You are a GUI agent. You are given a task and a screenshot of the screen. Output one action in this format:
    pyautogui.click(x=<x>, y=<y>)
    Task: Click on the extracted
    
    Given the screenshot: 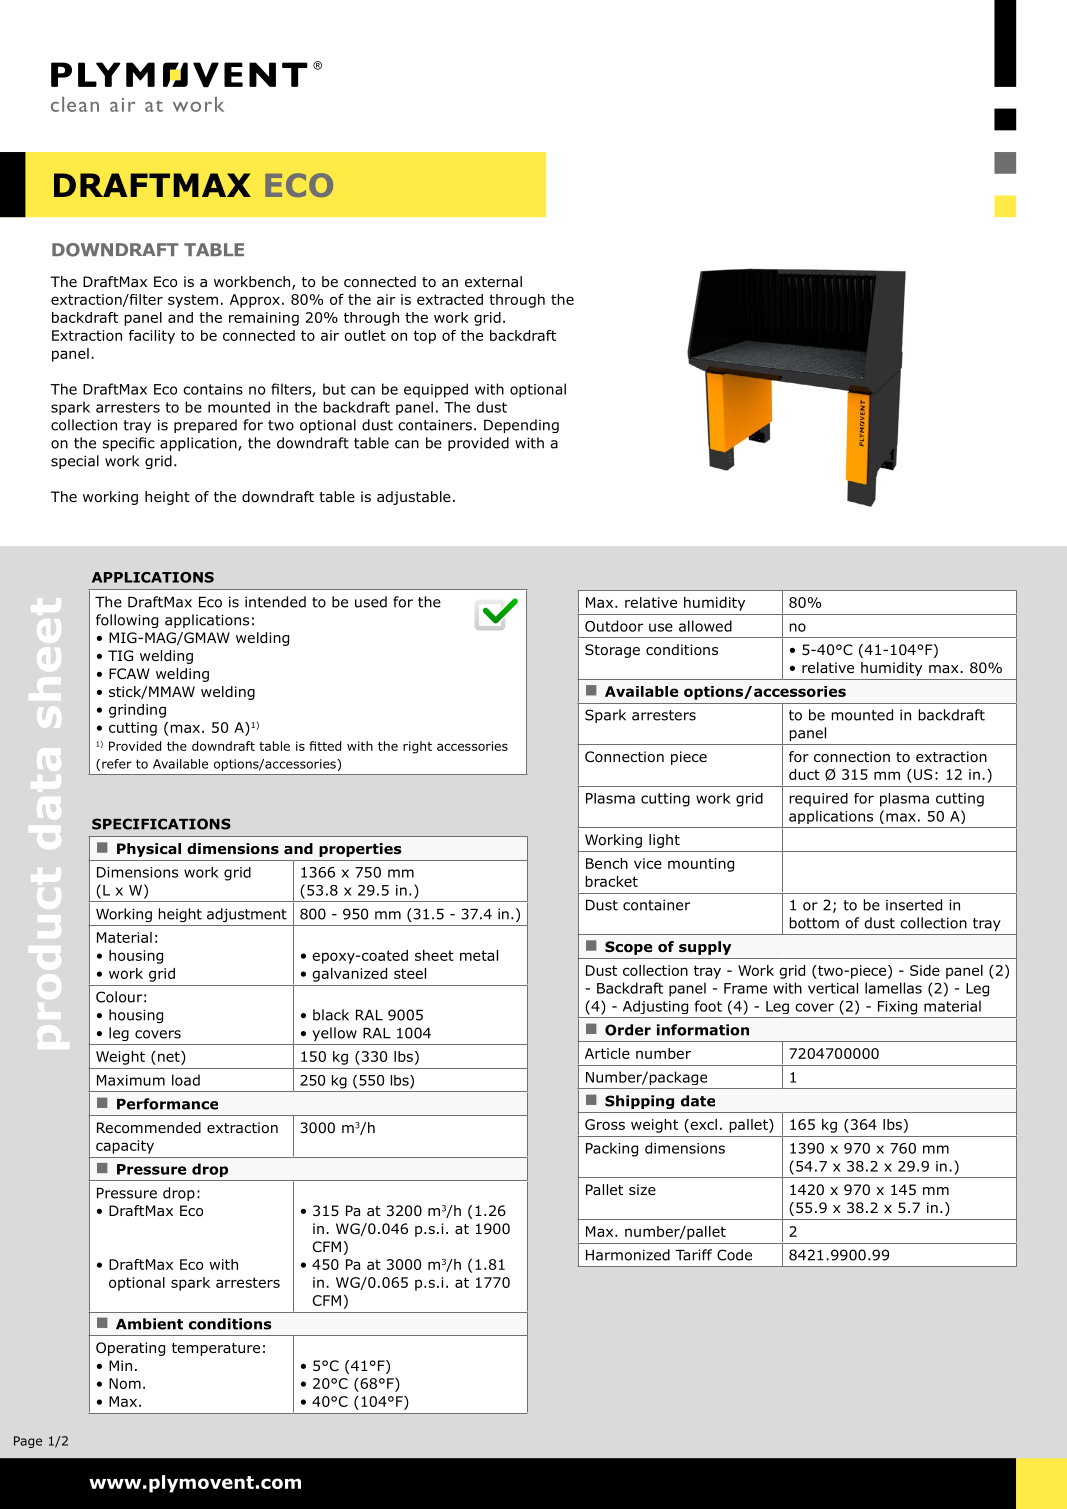 What is the action you would take?
    pyautogui.click(x=450, y=299)
